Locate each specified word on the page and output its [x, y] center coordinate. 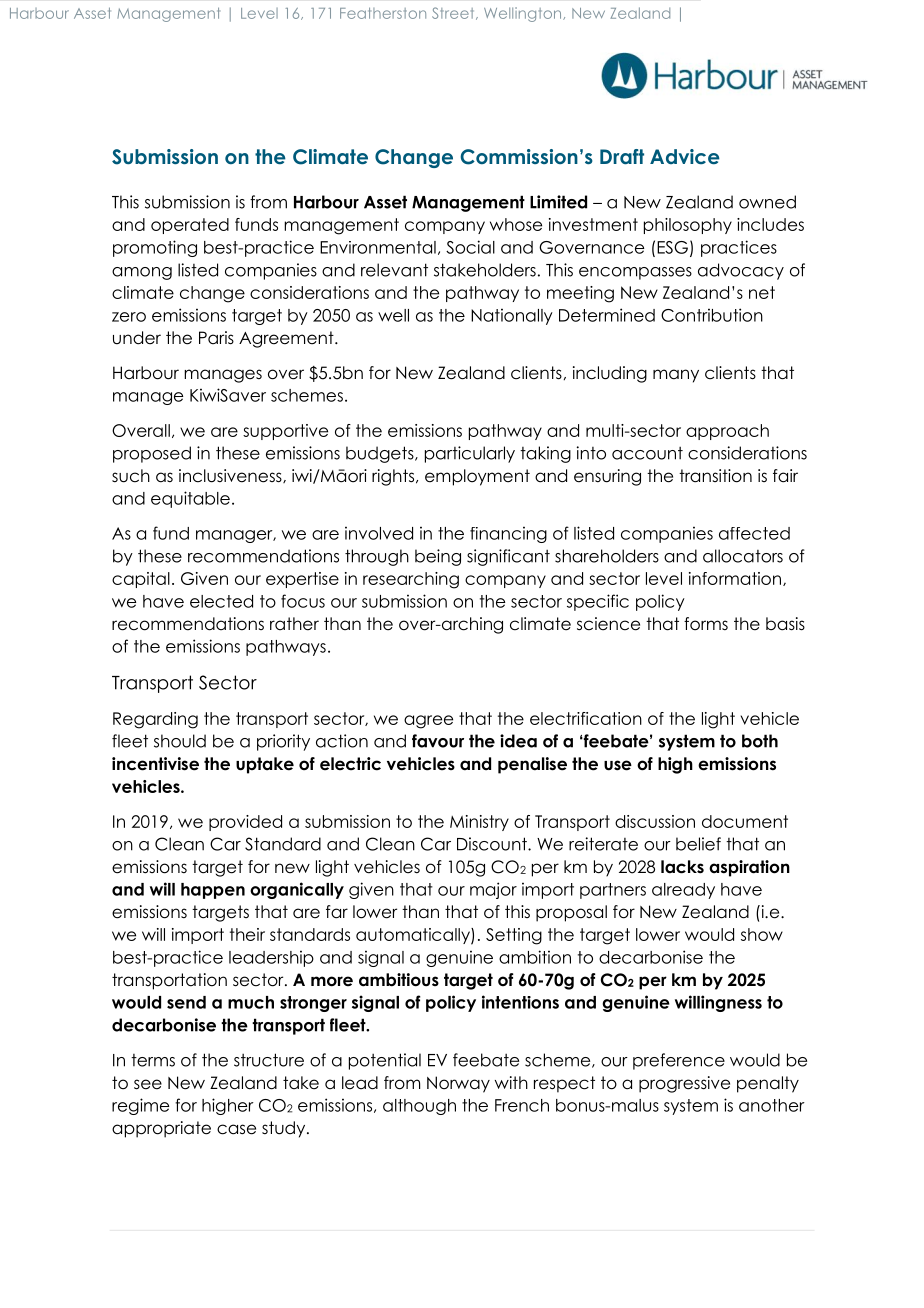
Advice [685, 156]
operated [190, 226]
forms [706, 624]
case [236, 1129]
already [683, 891]
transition [715, 476]
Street [454, 13]
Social [470, 247]
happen [213, 891]
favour [438, 741]
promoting [155, 248]
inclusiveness [231, 476]
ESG [672, 247]
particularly [470, 454]
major [493, 890]
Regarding [155, 720]
